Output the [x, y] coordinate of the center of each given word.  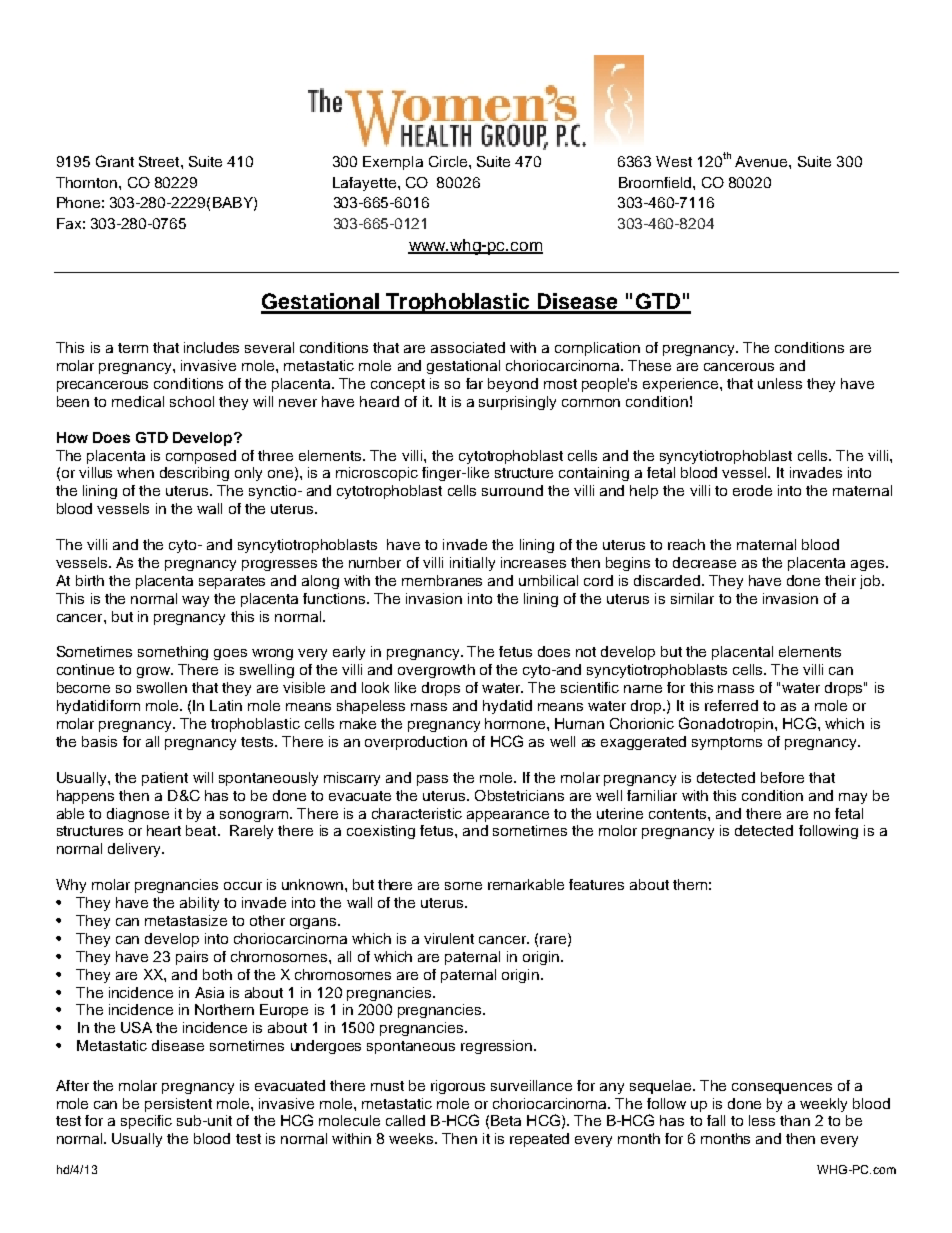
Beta [506, 1120]
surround [512, 490]
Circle [448, 161]
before [782, 777]
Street [160, 161]
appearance [508, 816]
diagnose [138, 815]
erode [752, 490]
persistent [178, 1105]
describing [194, 474]
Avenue [762, 161]
